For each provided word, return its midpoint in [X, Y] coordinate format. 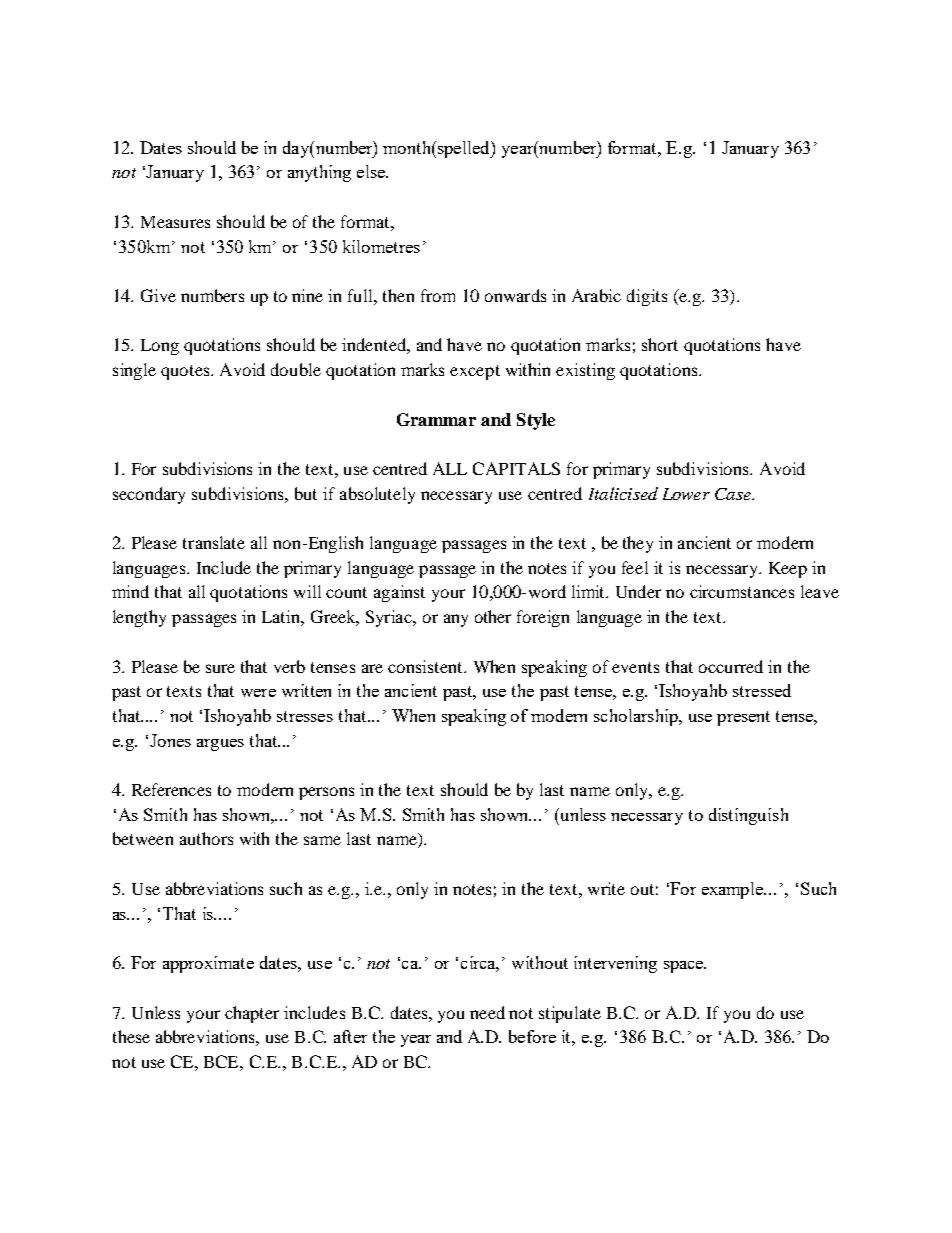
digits [647, 297]
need [487, 1012]
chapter [252, 1014]
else [372, 171]
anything [319, 173]
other [493, 616]
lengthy [139, 618]
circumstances [742, 591]
